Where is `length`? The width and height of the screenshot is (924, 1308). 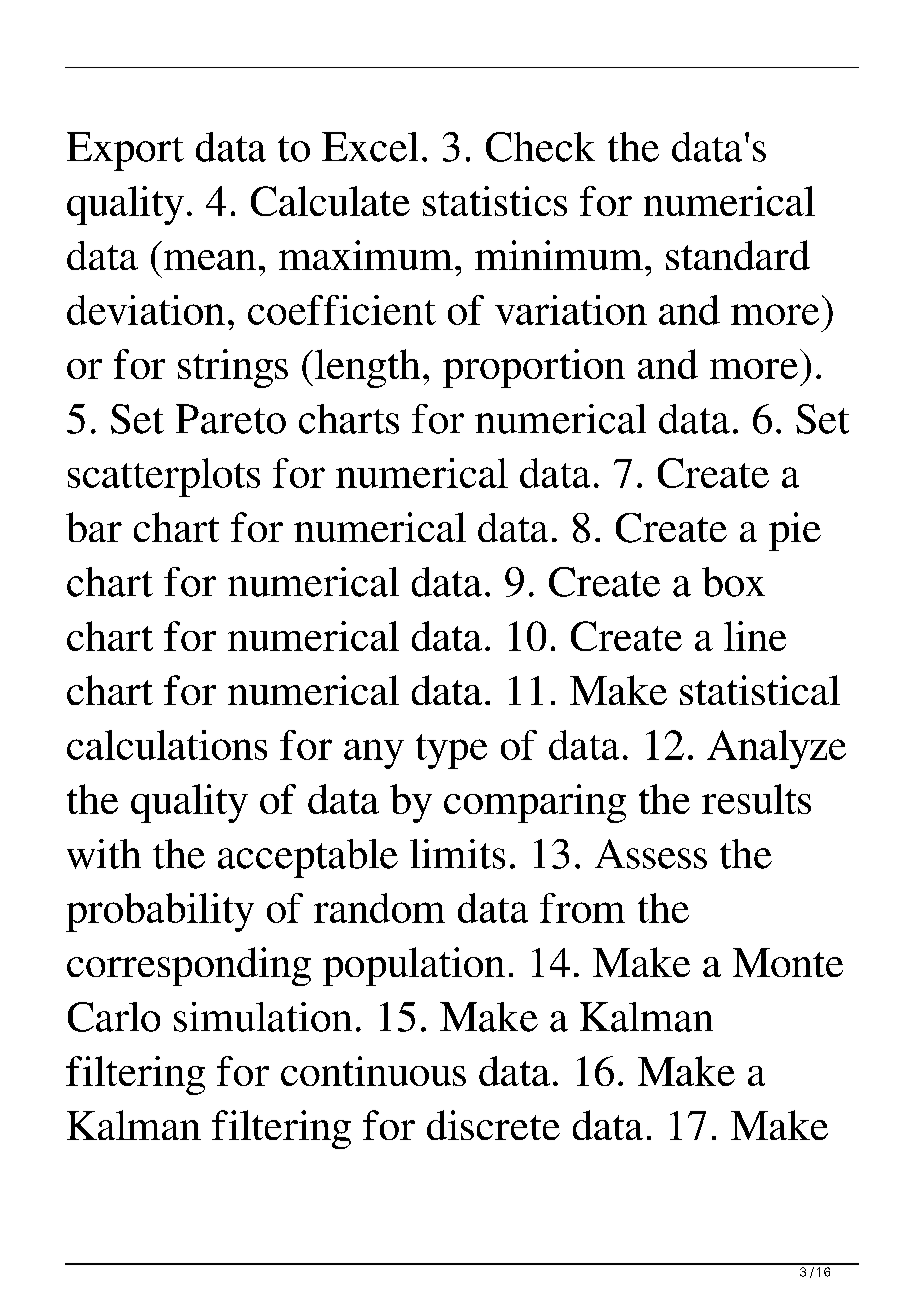 length is located at coordinates (367, 368).
